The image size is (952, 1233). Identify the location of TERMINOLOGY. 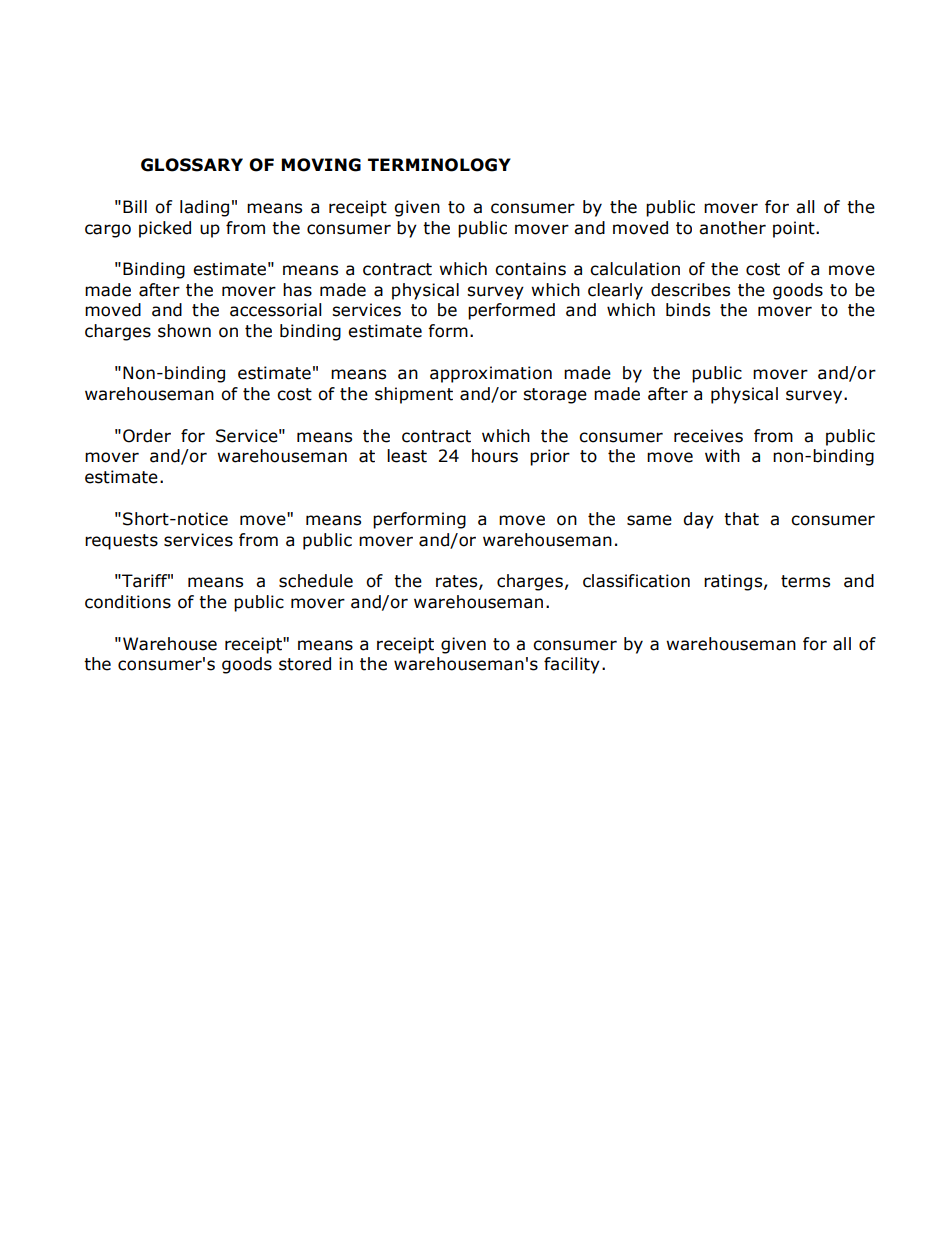
(439, 165).
